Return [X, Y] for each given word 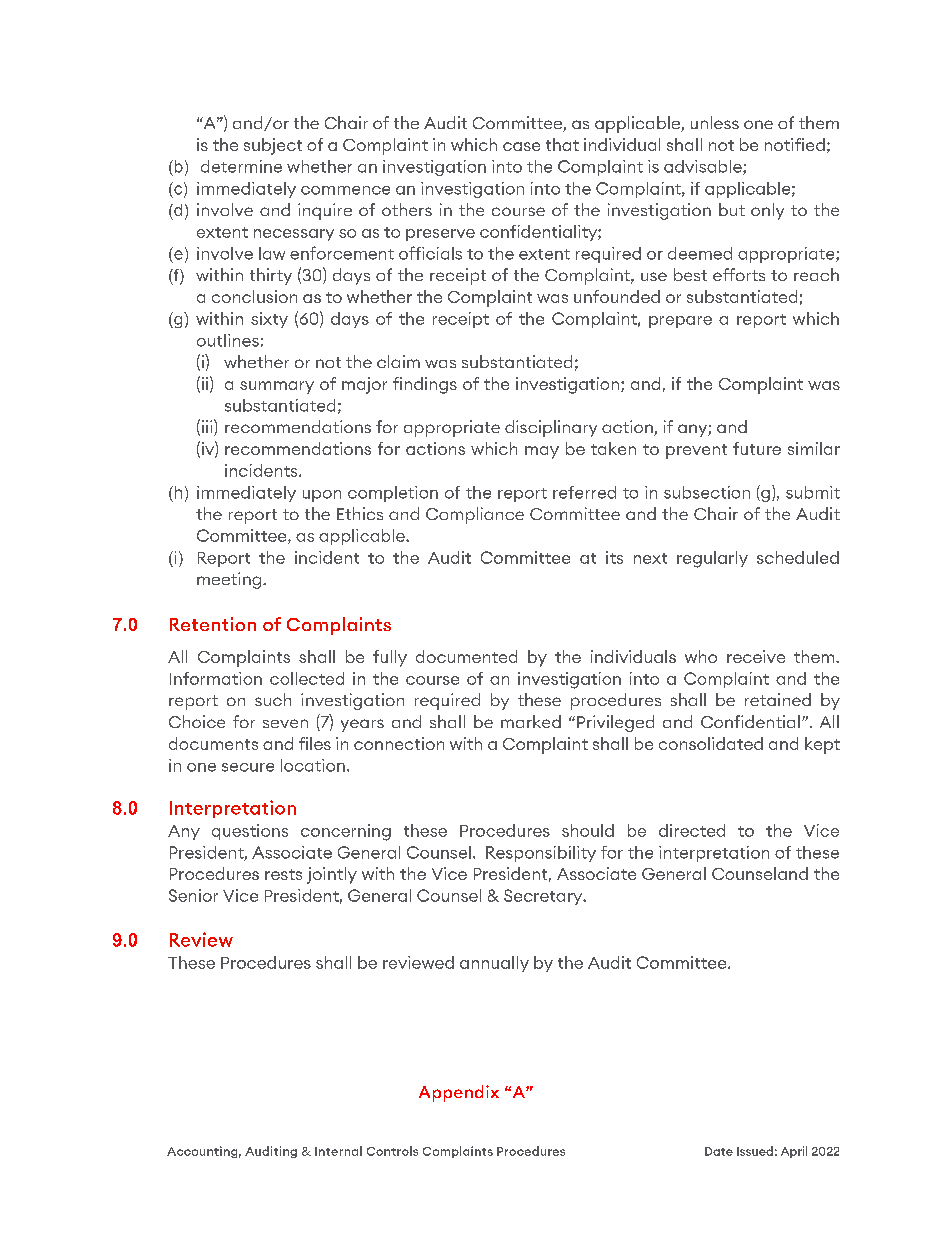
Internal [338, 1151]
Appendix [459, 1093]
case [521, 146]
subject [273, 146]
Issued [755, 1151]
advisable [704, 167]
